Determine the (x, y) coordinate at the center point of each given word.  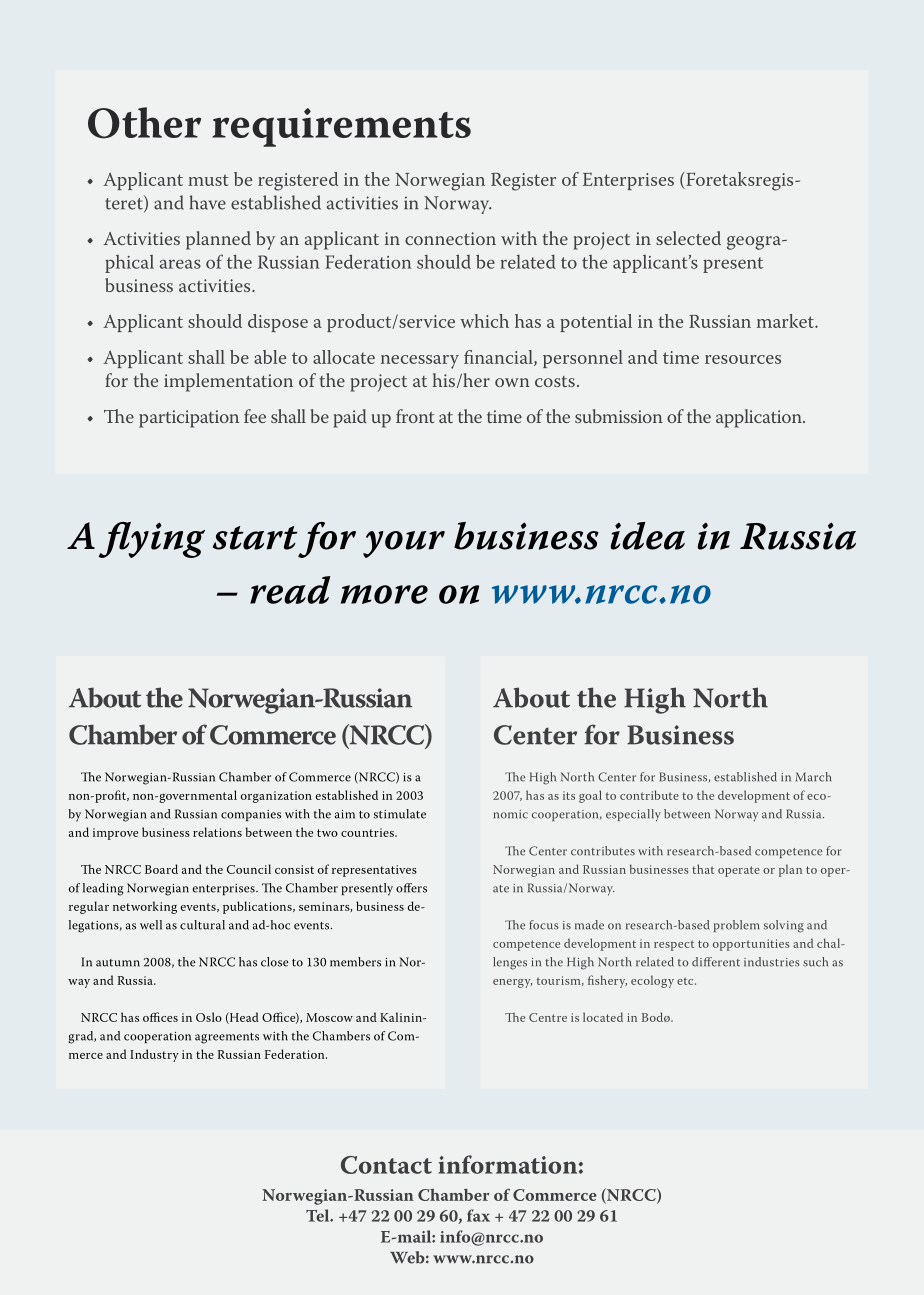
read (290, 590)
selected (688, 238)
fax (478, 1215)
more (384, 594)
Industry (154, 1055)
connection (450, 238)
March (814, 777)
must (208, 180)
